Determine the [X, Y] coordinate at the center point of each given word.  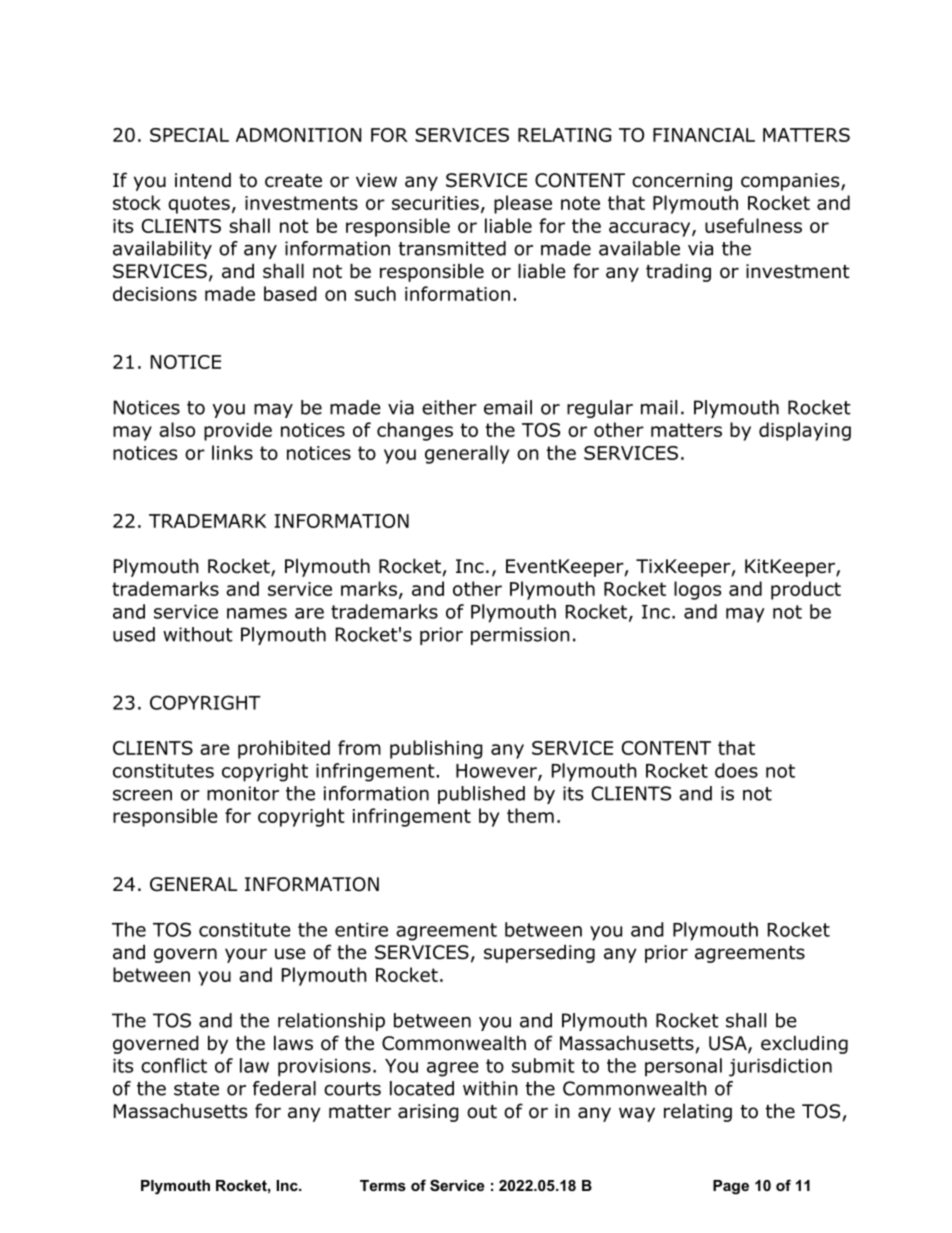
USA [729, 1044]
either [449, 407]
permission [520, 636]
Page [731, 1187]
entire [361, 930]
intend [203, 180]
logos [697, 590]
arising [428, 1113]
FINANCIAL [704, 135]
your [246, 955]
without [198, 634]
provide [238, 431]
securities [435, 203]
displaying [805, 431]
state [196, 1089]
